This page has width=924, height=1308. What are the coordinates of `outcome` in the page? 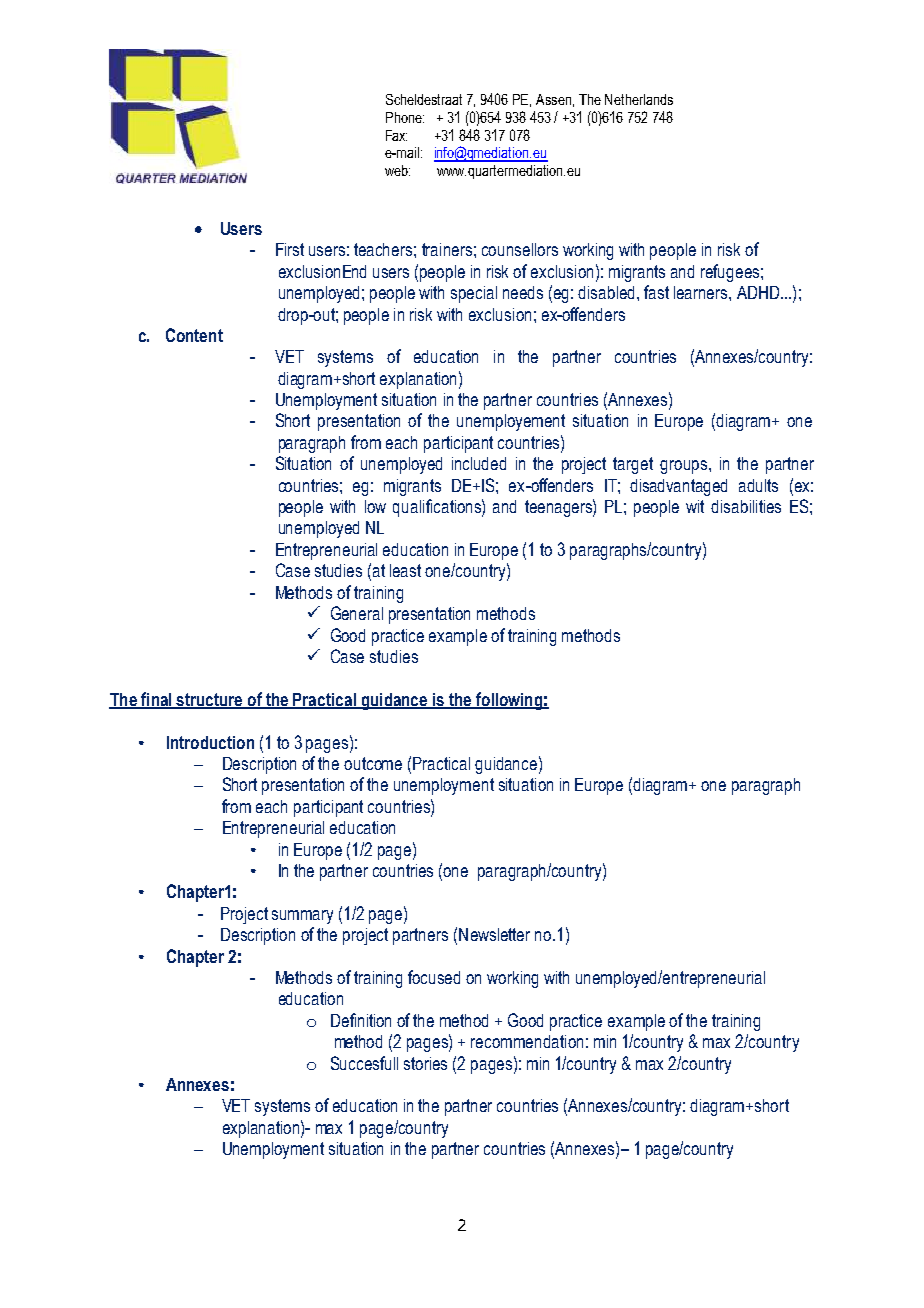 It's located at (373, 763).
